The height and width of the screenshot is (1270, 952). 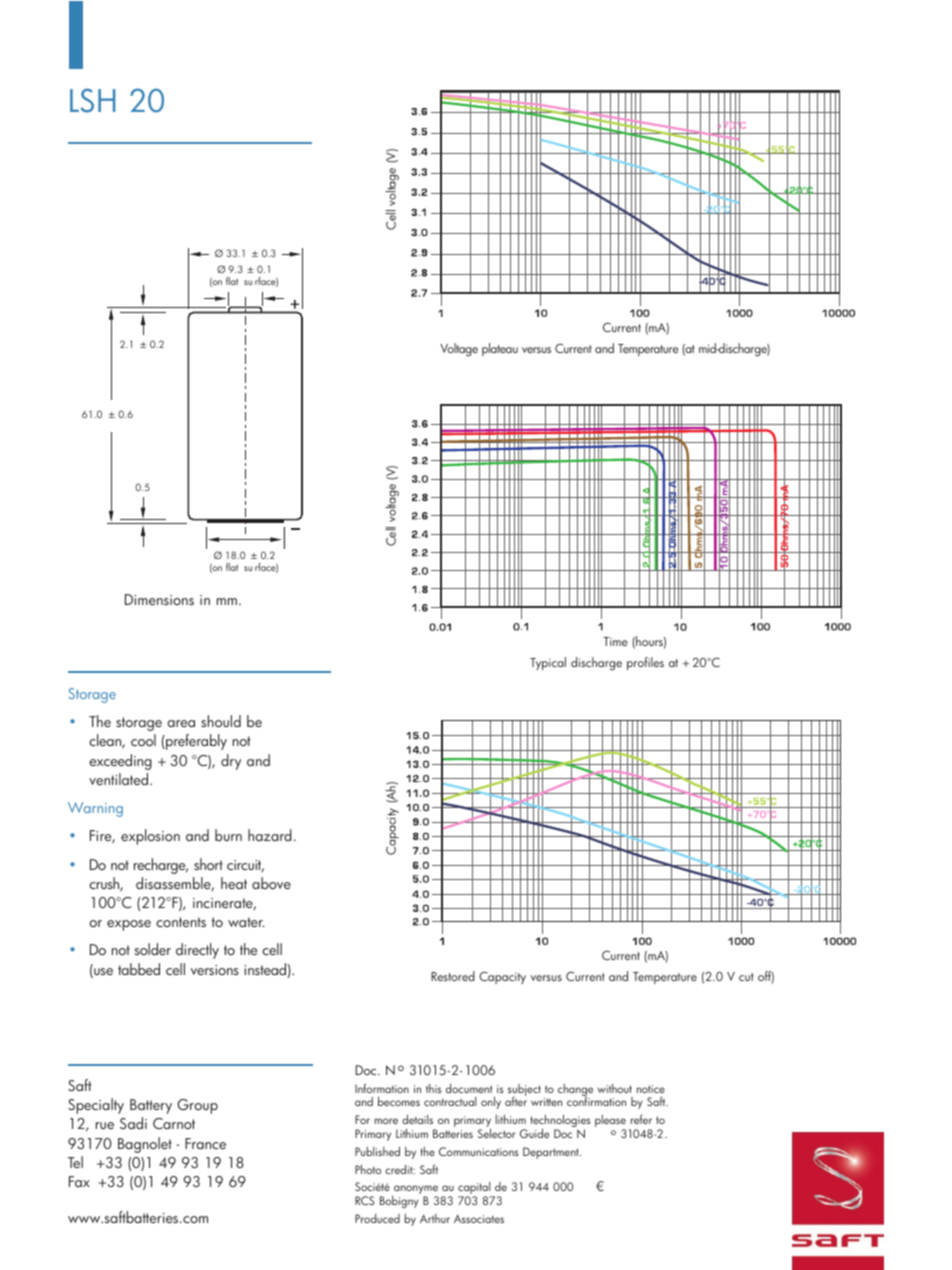 What do you see at coordinates (181, 723) in the screenshot?
I see `area` at bounding box center [181, 723].
